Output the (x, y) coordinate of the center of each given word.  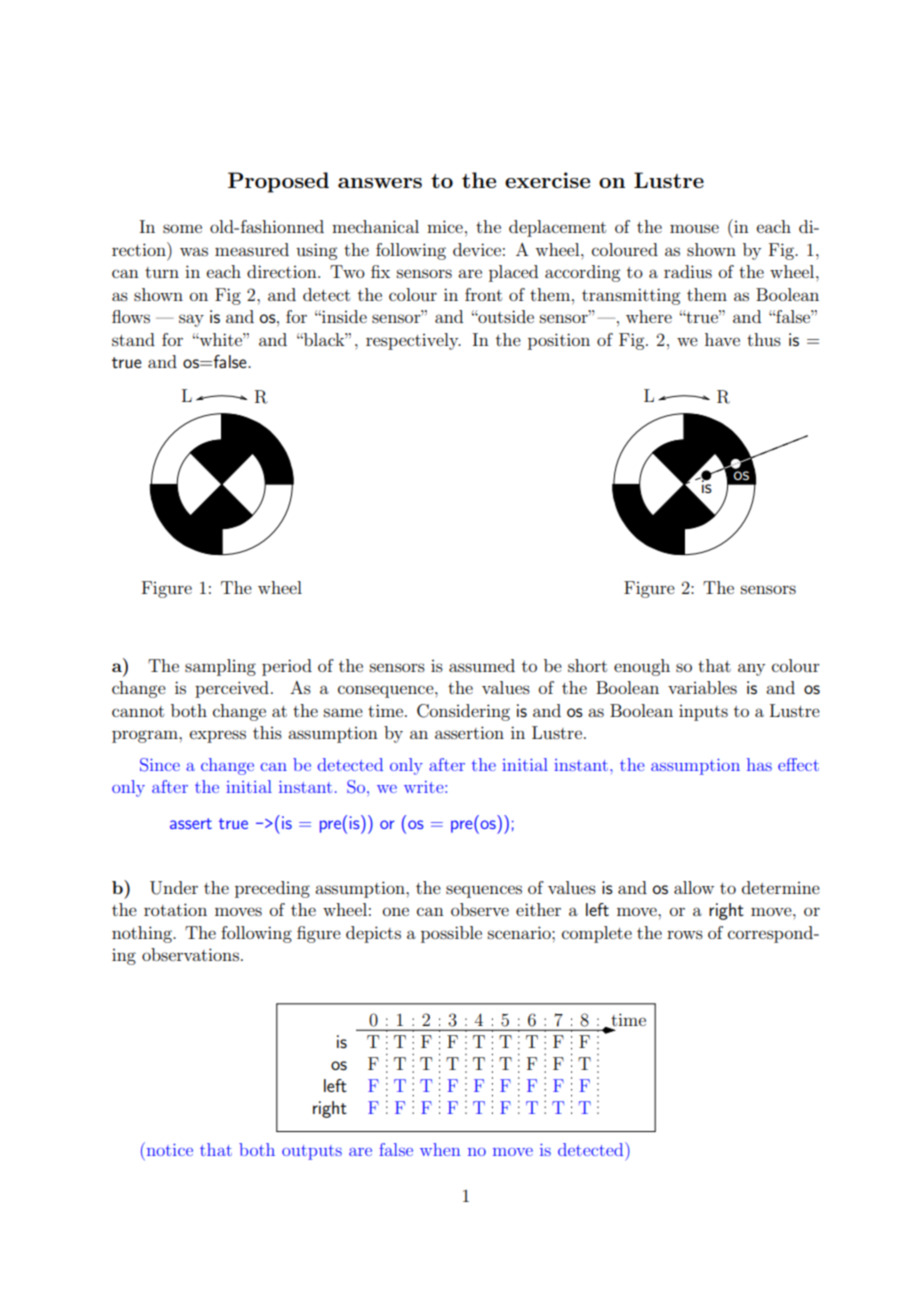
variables (702, 687)
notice (168, 1149)
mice (445, 226)
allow (694, 887)
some (182, 228)
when (440, 1149)
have (722, 339)
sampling (220, 667)
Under (174, 888)
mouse (694, 228)
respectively (413, 341)
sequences (484, 891)
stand (133, 339)
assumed (482, 665)
